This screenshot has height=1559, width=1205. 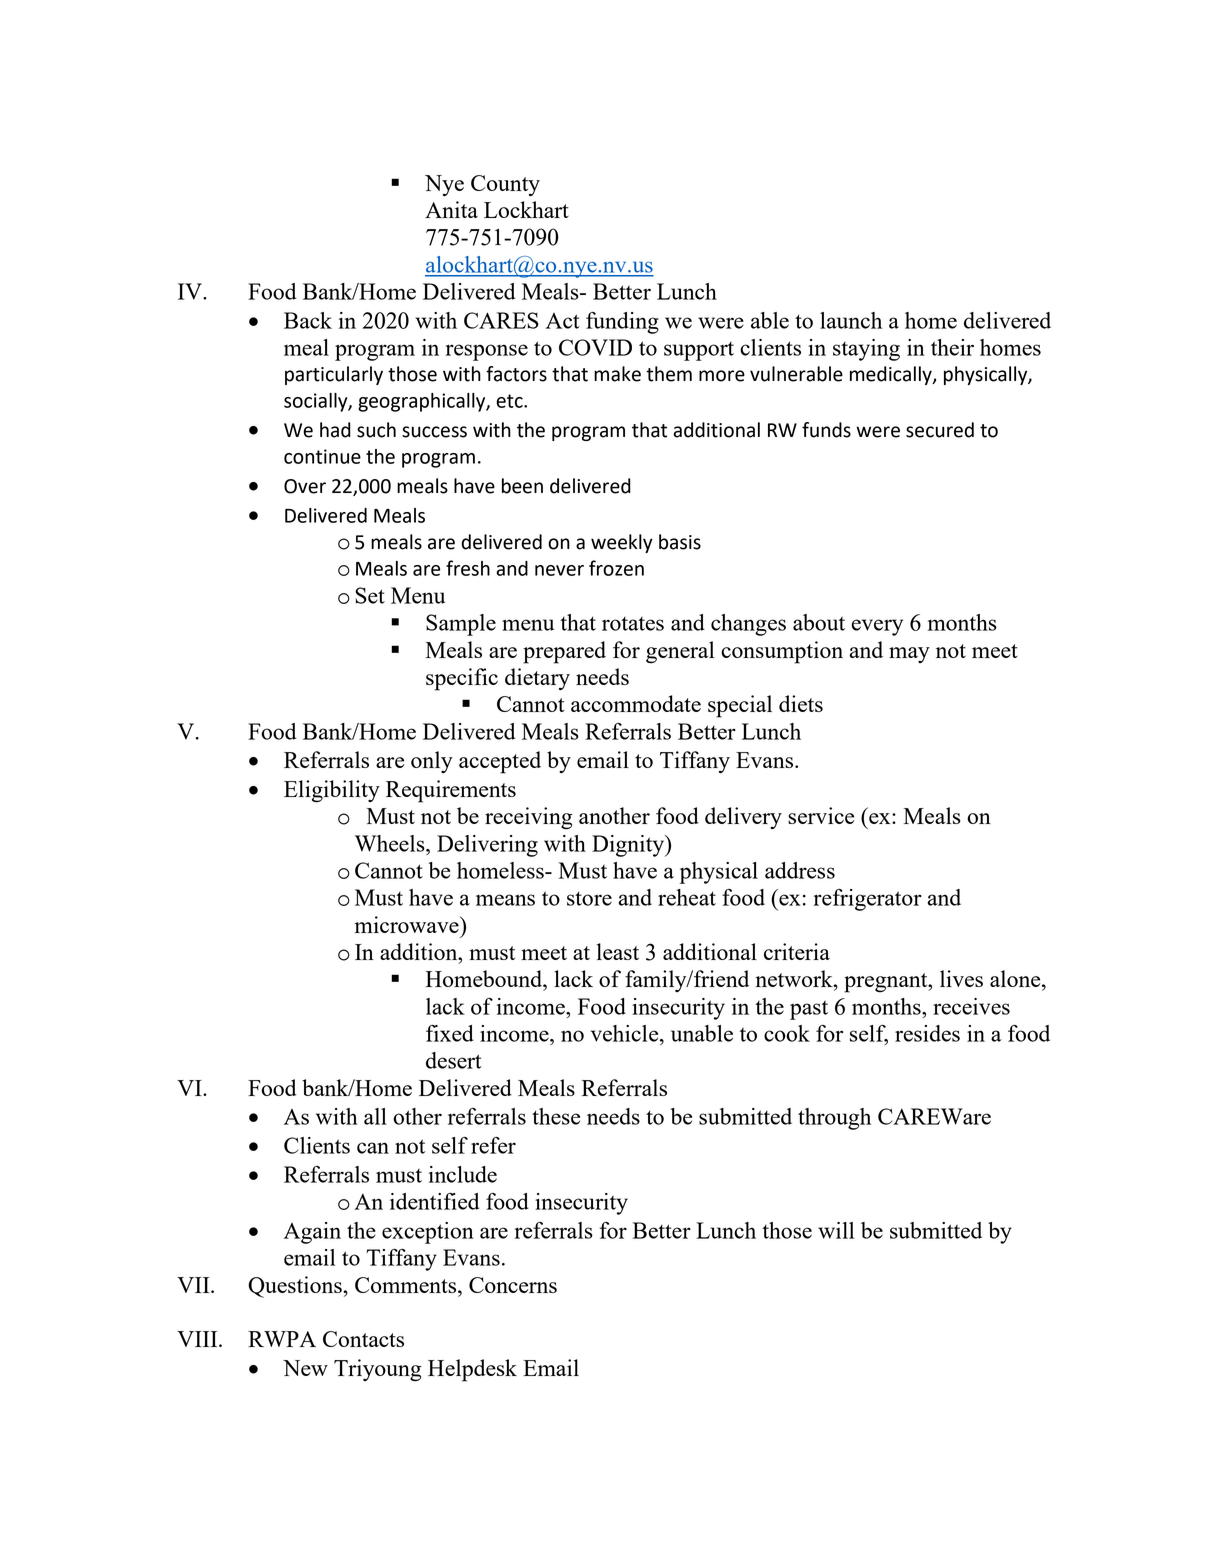 I want to click on Concerns, so click(x=513, y=1285).
